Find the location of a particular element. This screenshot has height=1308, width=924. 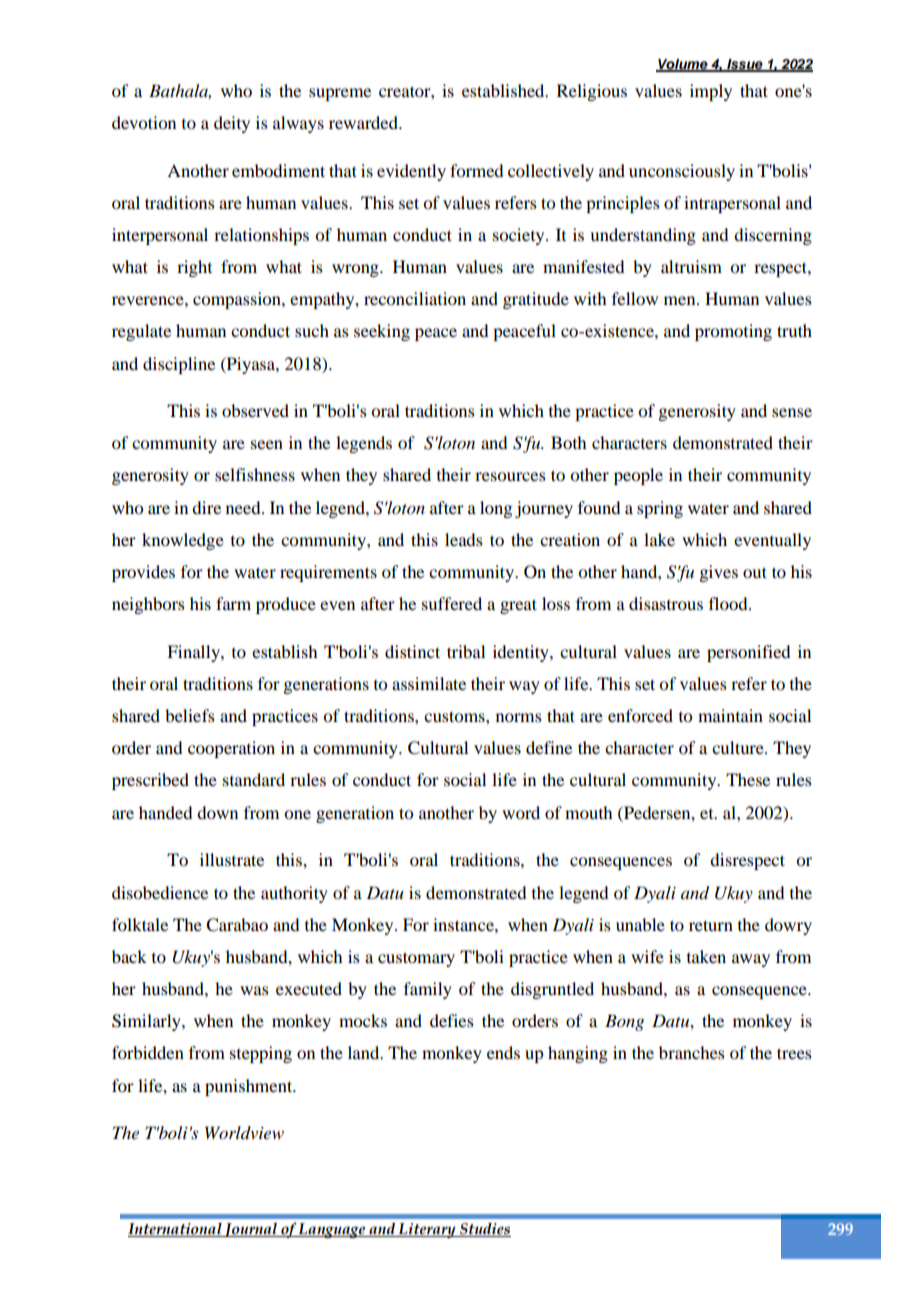

down is located at coordinates (217, 812).
